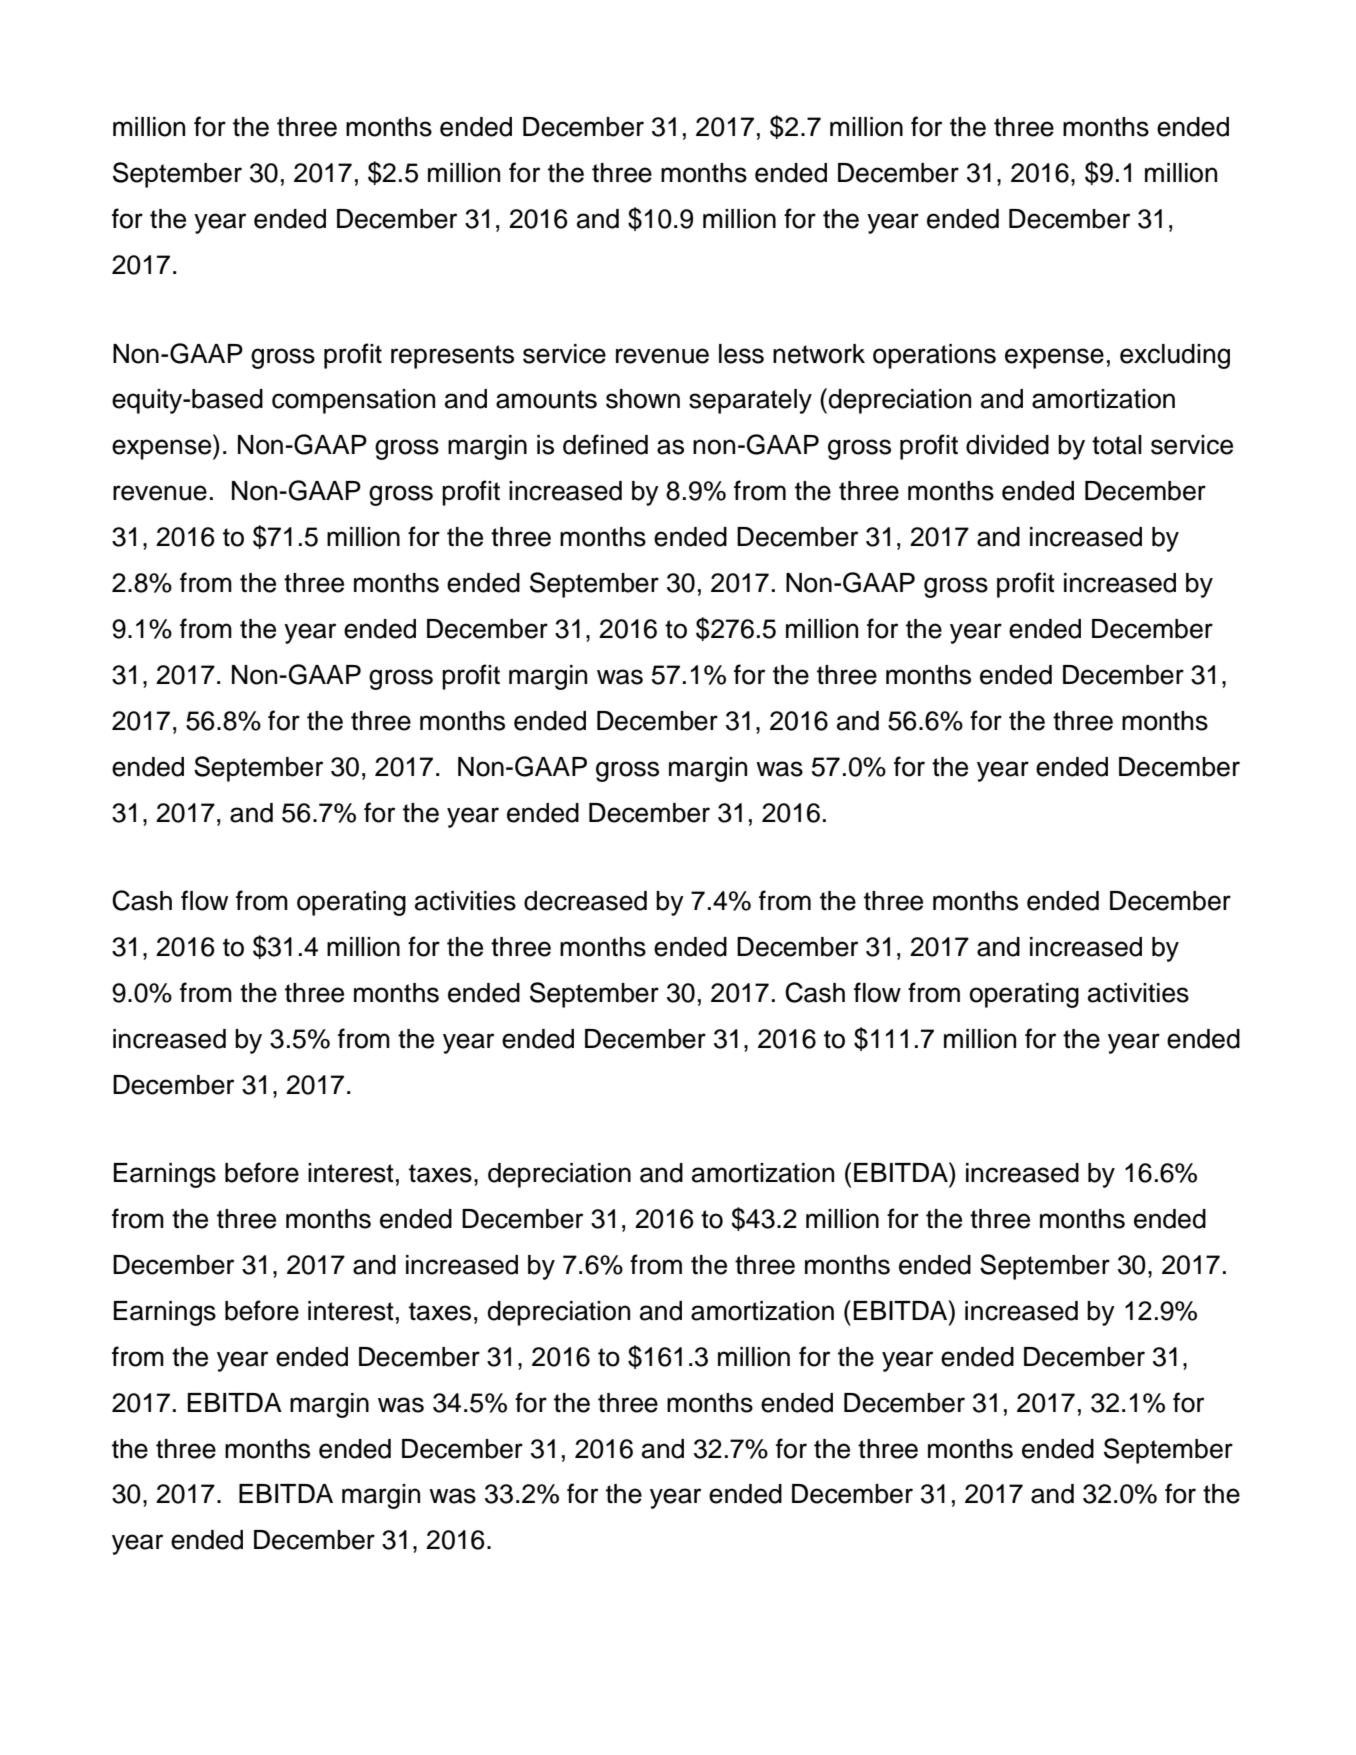  What do you see at coordinates (452, 357) in the document?
I see `represents` at bounding box center [452, 357].
